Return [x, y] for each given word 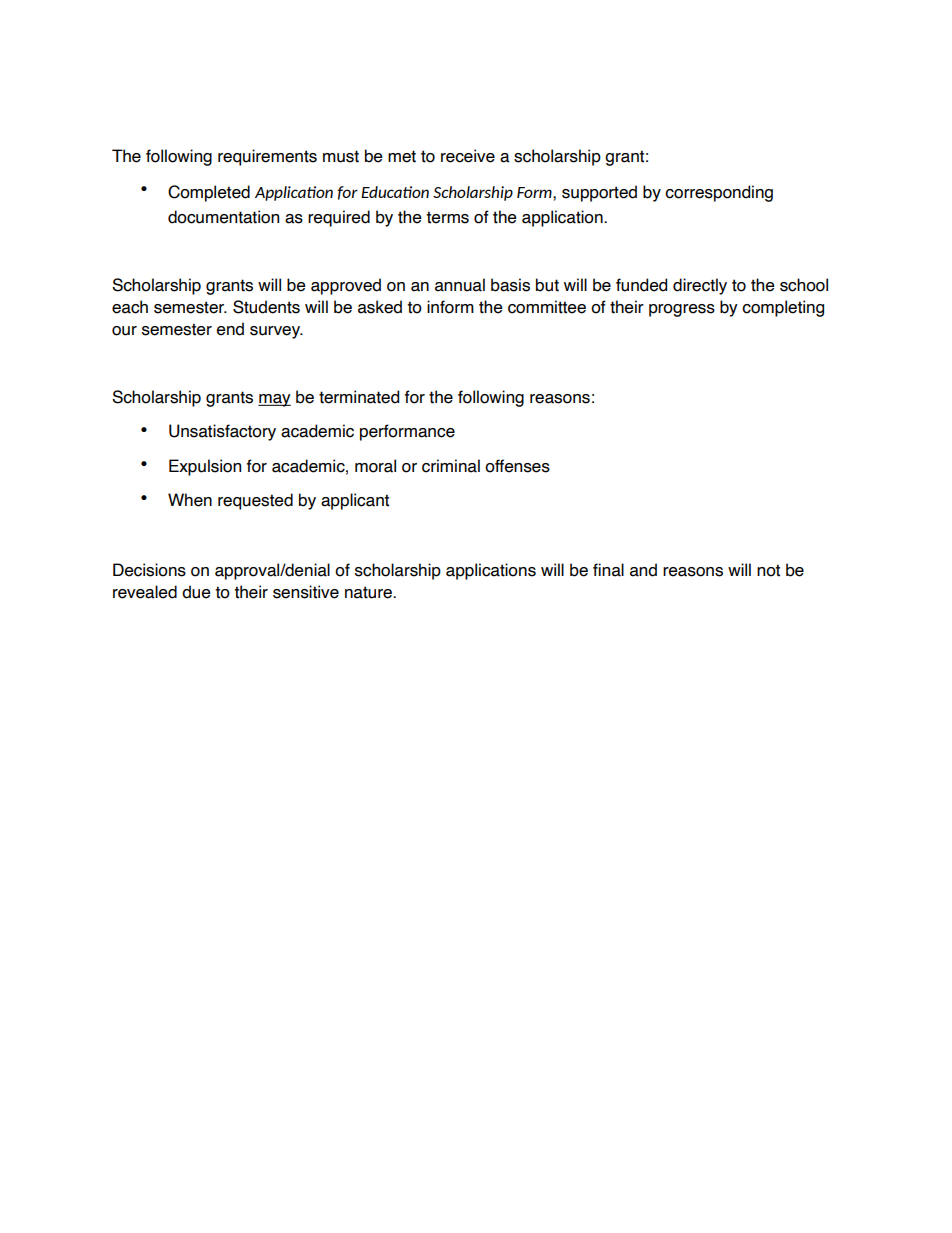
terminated [359, 397]
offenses [517, 466]
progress [682, 310]
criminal [451, 466]
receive [468, 156]
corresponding [719, 193]
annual [460, 285]
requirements [267, 157]
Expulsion [205, 467]
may [274, 400]
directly [700, 286]
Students [266, 307]
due [196, 592]
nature [369, 592]
